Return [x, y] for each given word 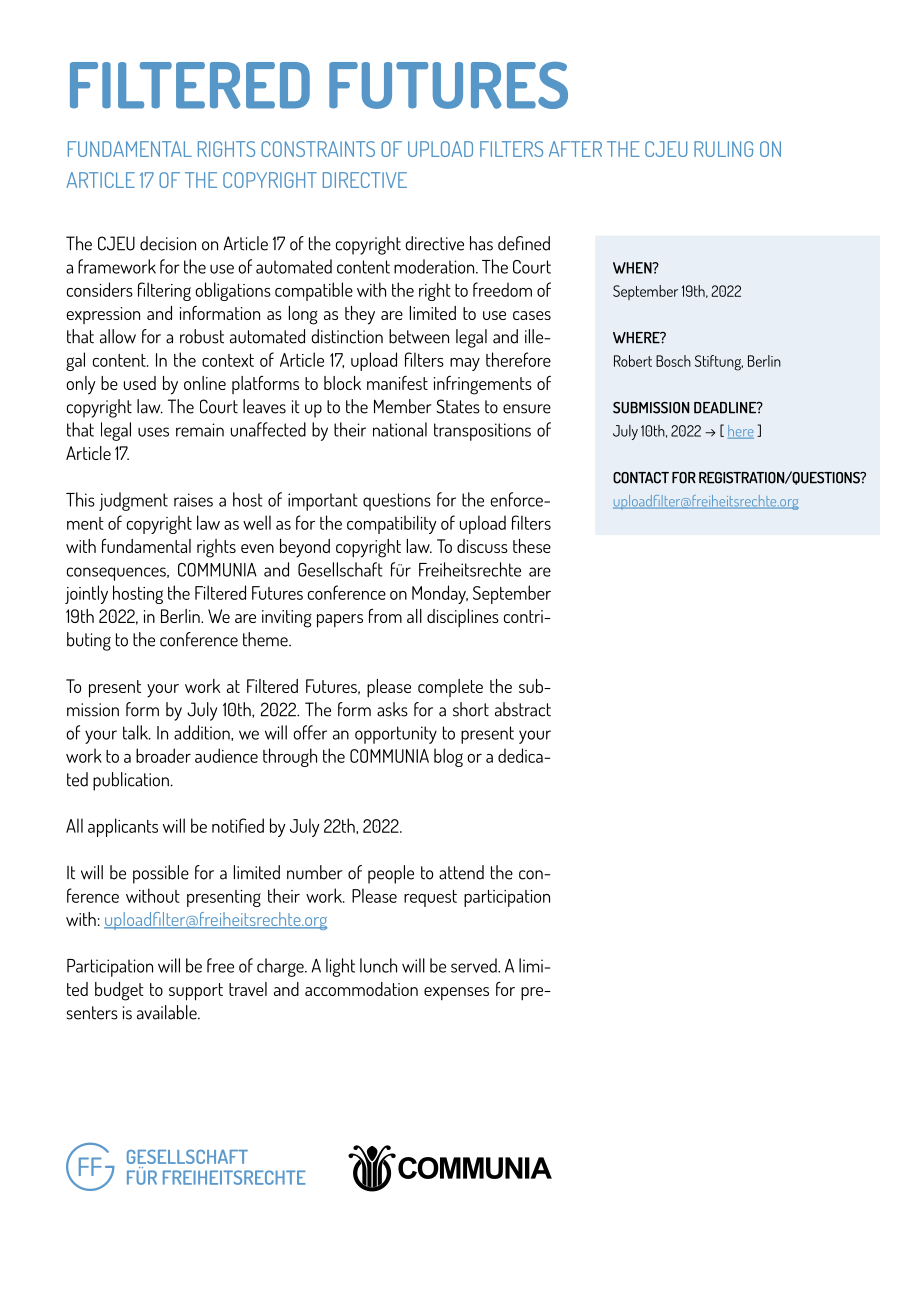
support [196, 992]
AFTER [575, 149]
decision [168, 243]
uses [153, 432]
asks [392, 709]
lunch [378, 965]
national [400, 429]
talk [136, 732]
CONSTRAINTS [318, 149]
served [475, 965]
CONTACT [641, 478]
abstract [523, 709]
